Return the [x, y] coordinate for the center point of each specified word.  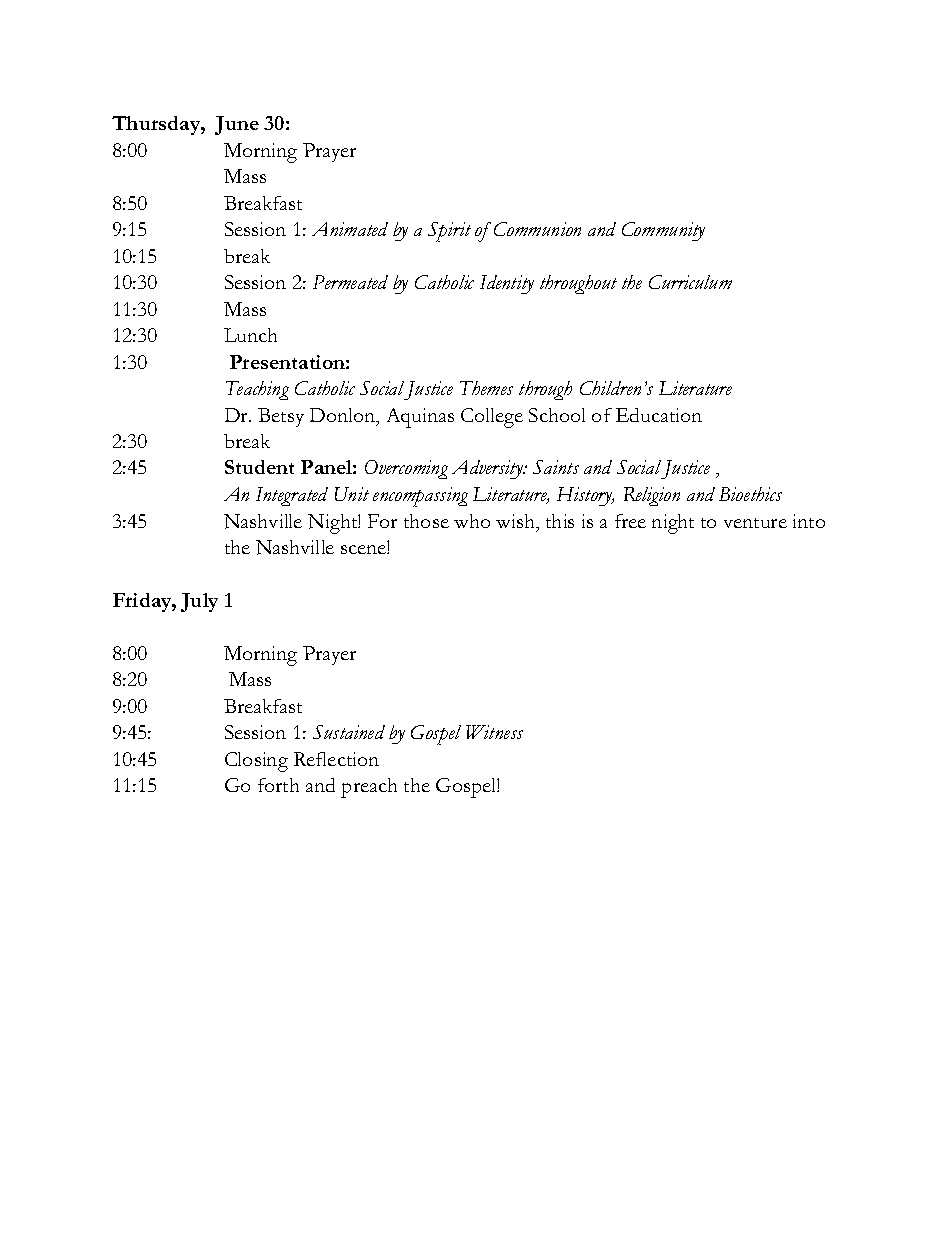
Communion [537, 229]
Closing [256, 762]
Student [259, 467]
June [237, 125]
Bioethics [750, 494]
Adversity [488, 469]
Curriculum [690, 282]
